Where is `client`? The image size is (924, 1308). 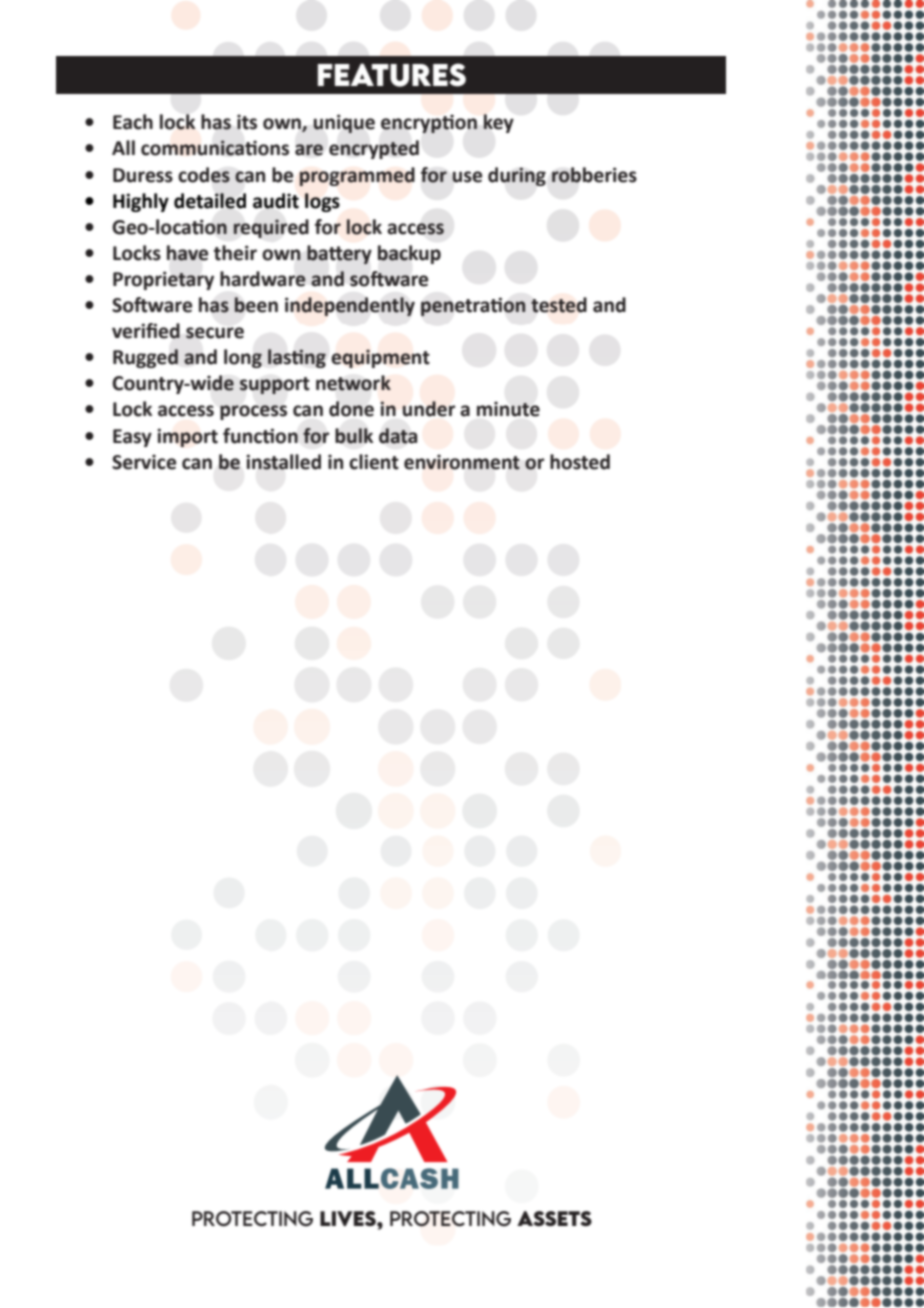 client is located at coordinates (374, 462).
